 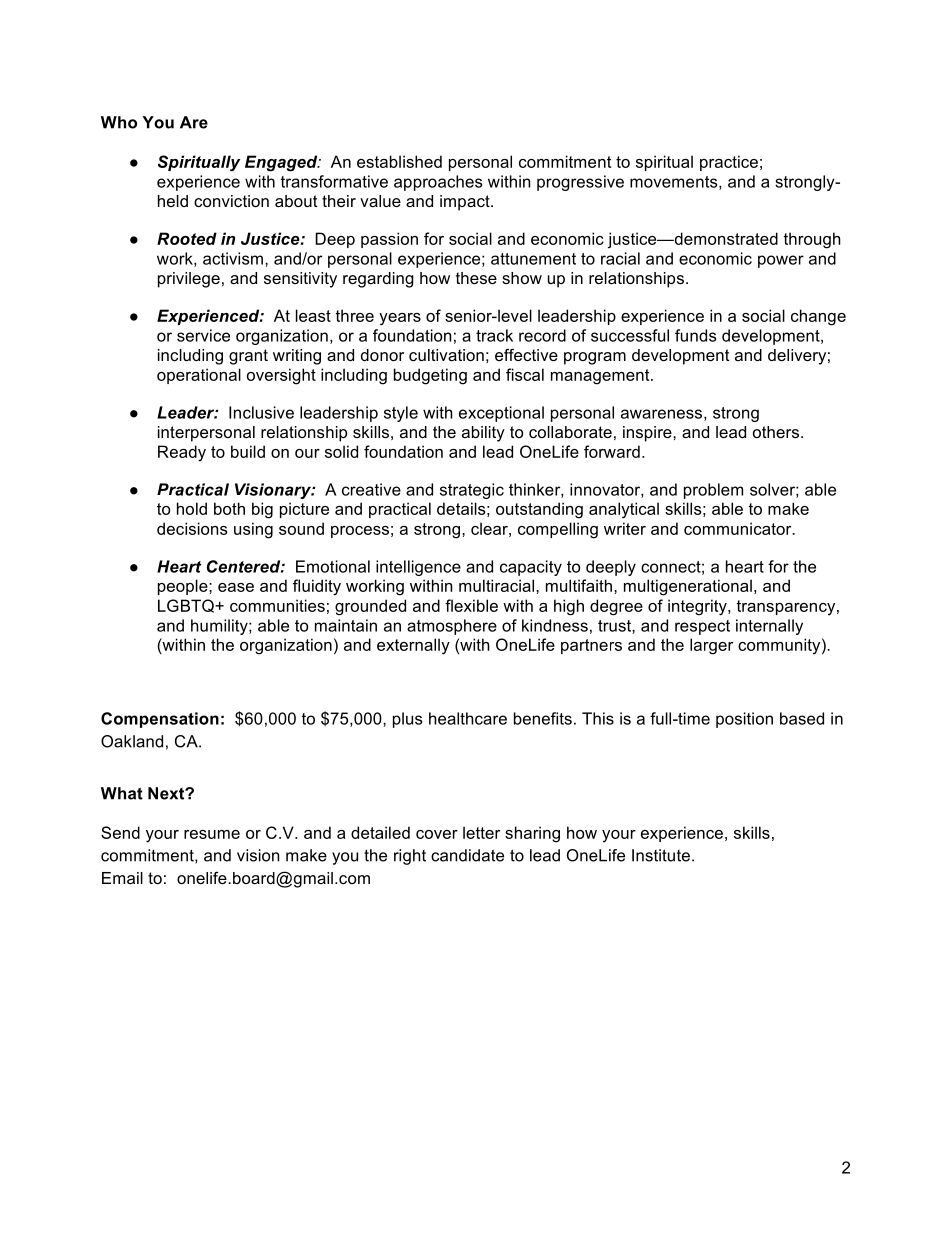 What do you see at coordinates (399, 161) in the document?
I see `established` at bounding box center [399, 161].
